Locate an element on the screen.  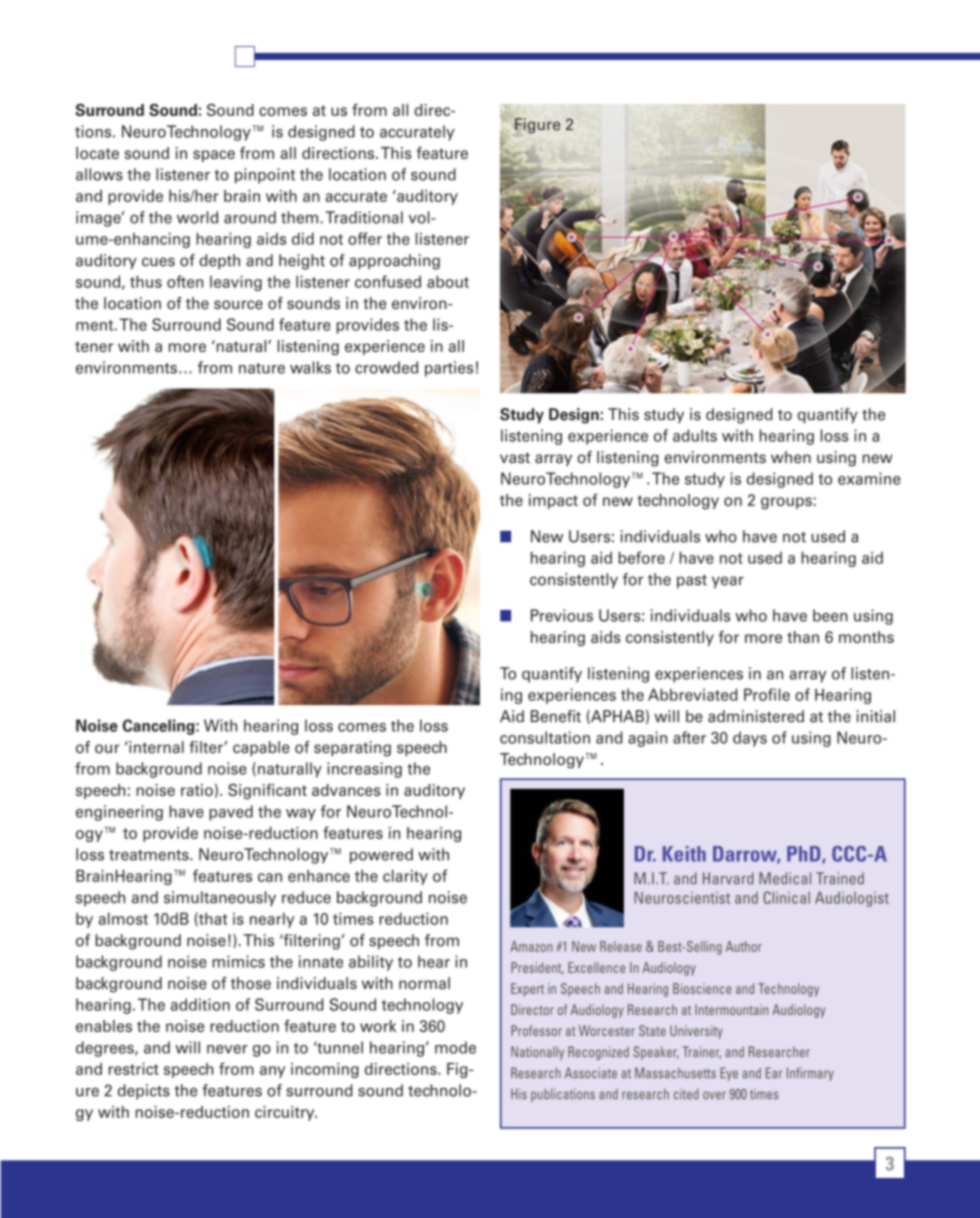
than is located at coordinates (803, 637).
